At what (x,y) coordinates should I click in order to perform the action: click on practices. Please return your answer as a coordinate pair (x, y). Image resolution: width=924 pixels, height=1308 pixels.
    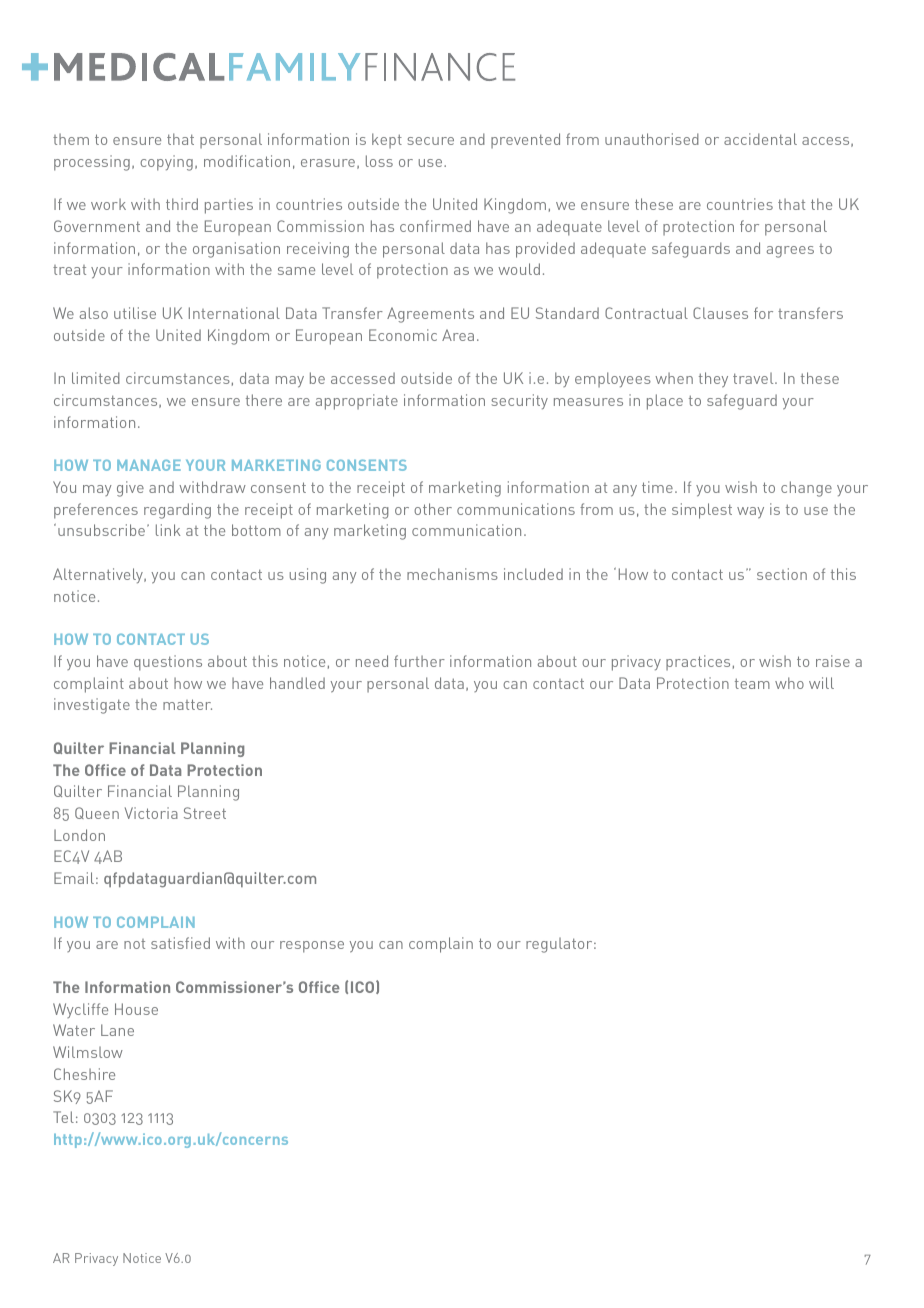
    Looking at the image, I should click on (698, 662).
